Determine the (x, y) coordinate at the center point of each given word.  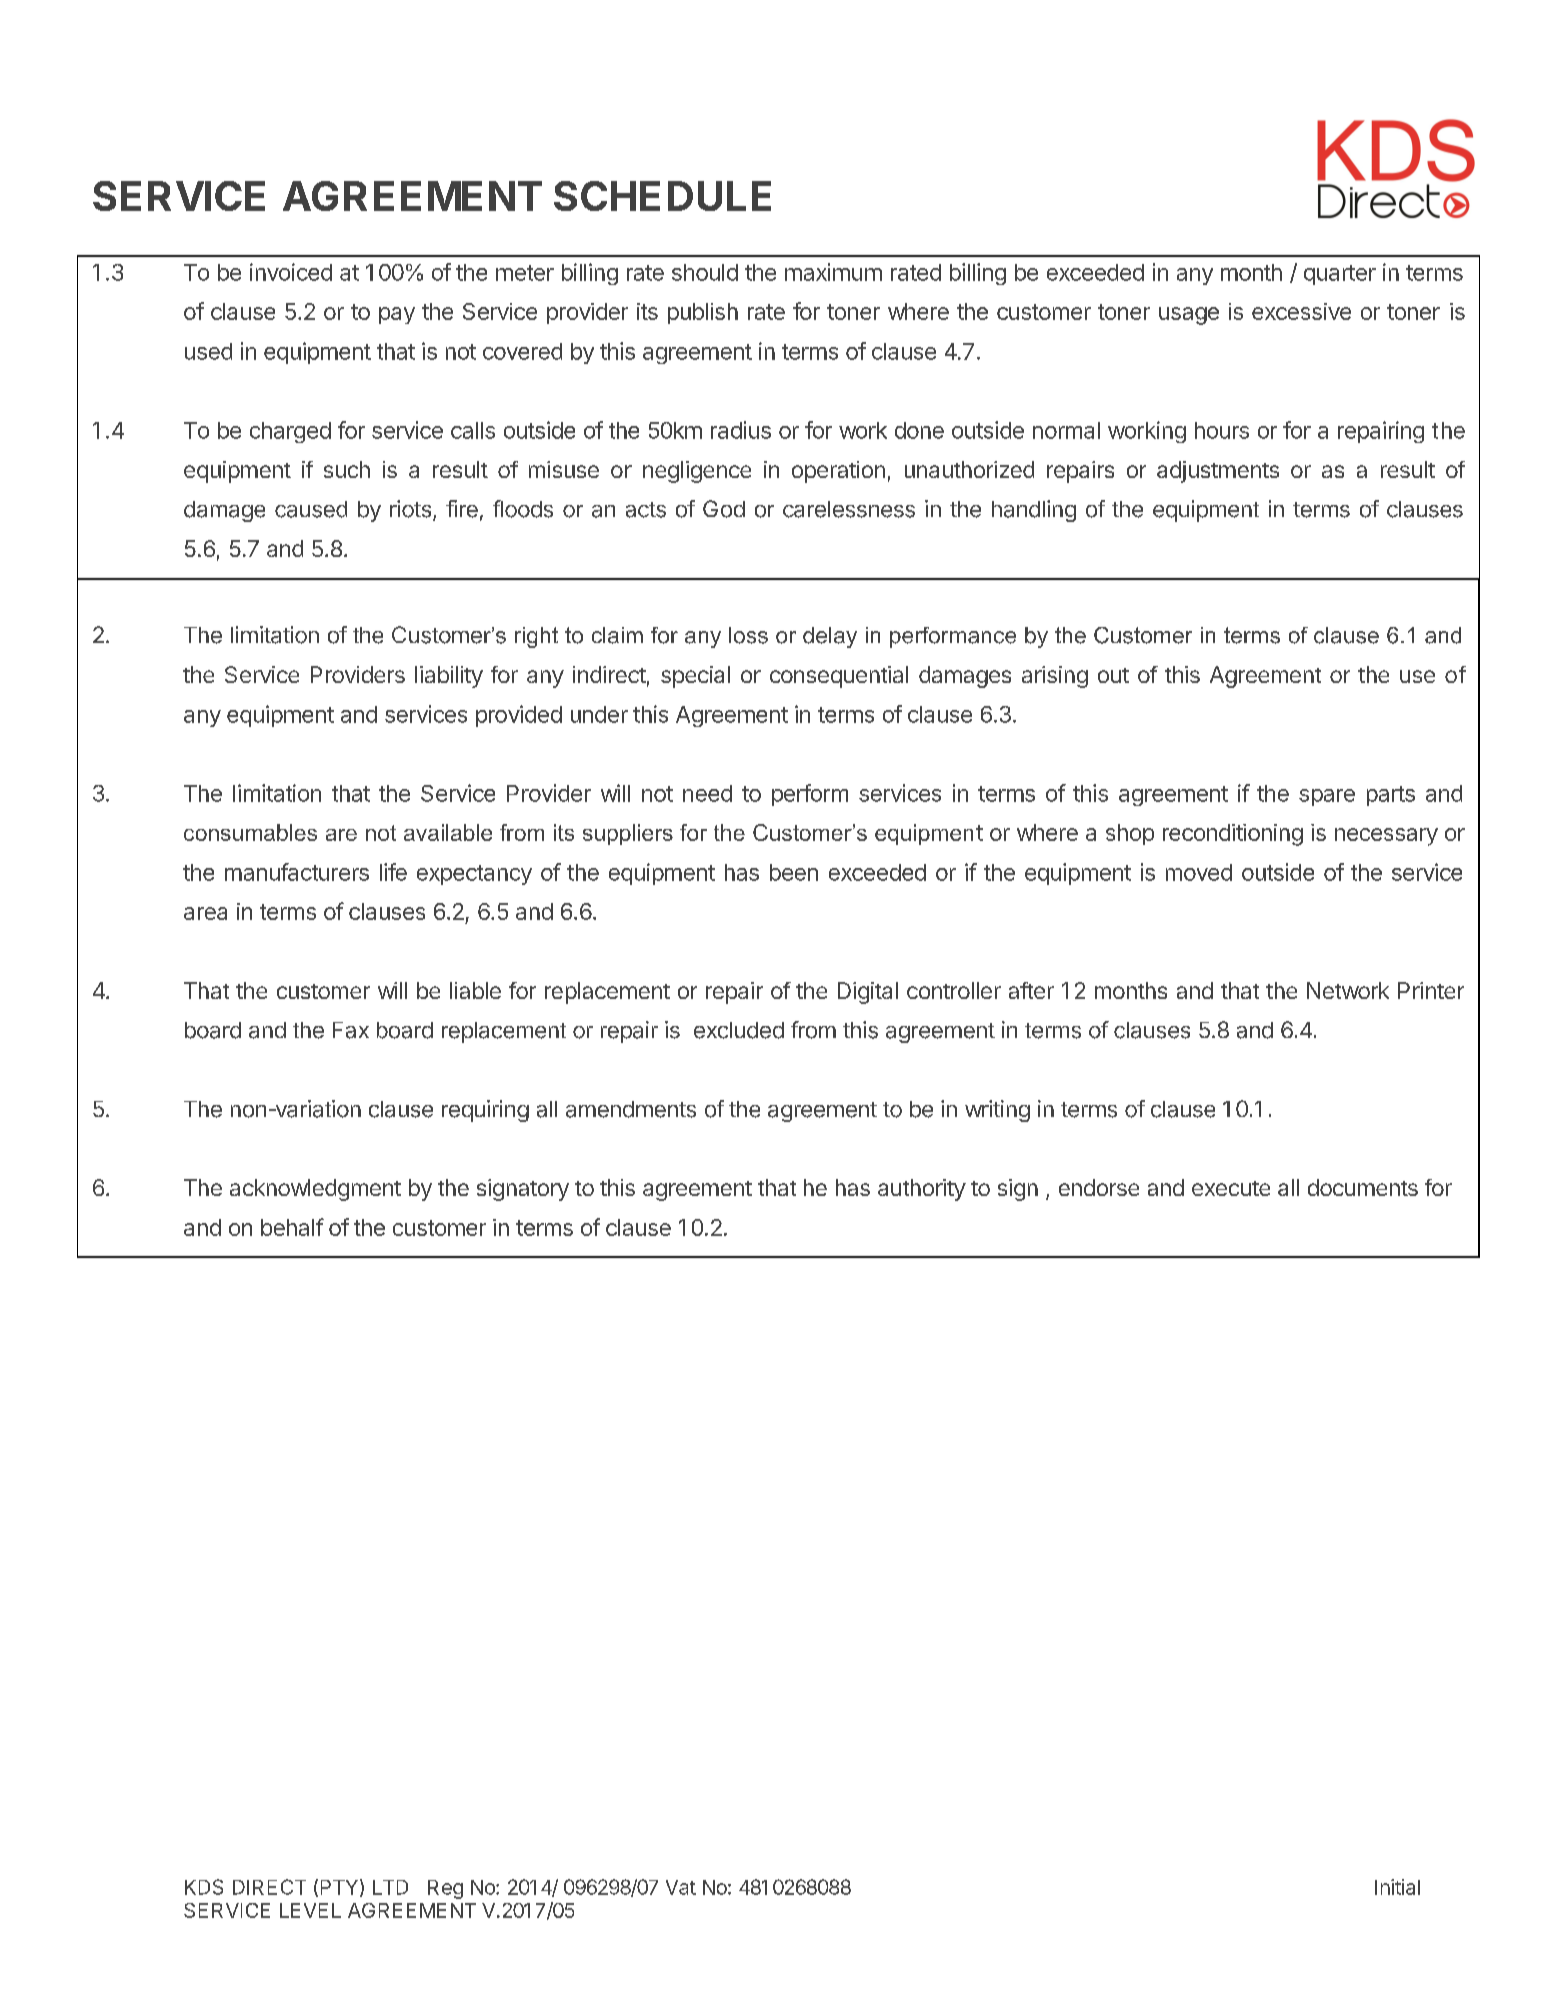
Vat (681, 1887)
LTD (390, 1887)
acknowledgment (315, 1190)
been (794, 872)
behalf (292, 1227)
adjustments (1218, 472)
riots (410, 509)
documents (1363, 1187)
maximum (833, 272)
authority (922, 1190)
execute (1231, 1188)
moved (1199, 872)
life (393, 872)
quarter (1340, 275)
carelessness (849, 509)
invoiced (291, 272)
